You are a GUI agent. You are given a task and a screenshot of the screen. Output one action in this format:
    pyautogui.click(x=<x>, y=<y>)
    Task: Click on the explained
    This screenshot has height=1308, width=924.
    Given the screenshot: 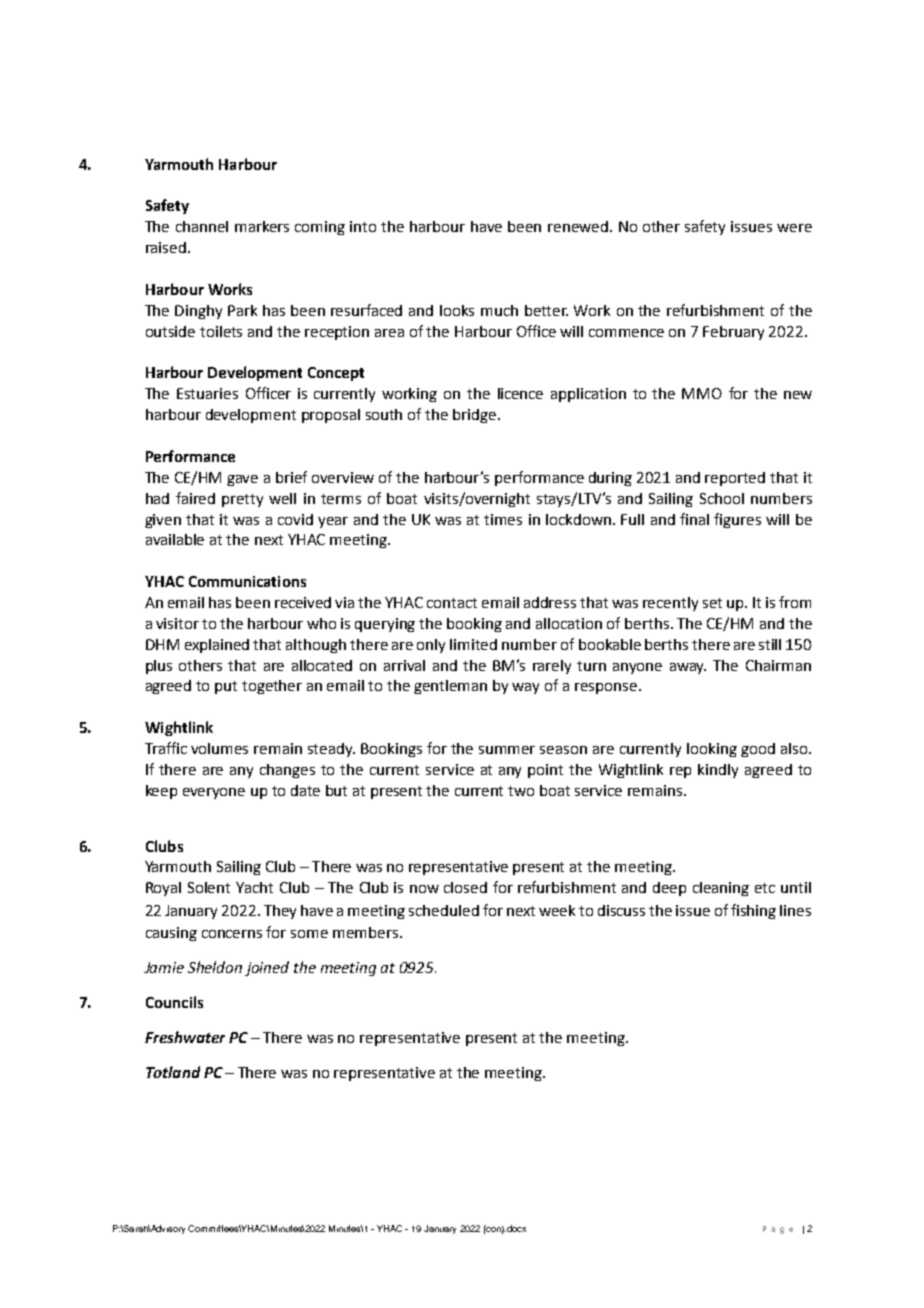 What is the action you would take?
    pyautogui.click(x=217, y=646)
